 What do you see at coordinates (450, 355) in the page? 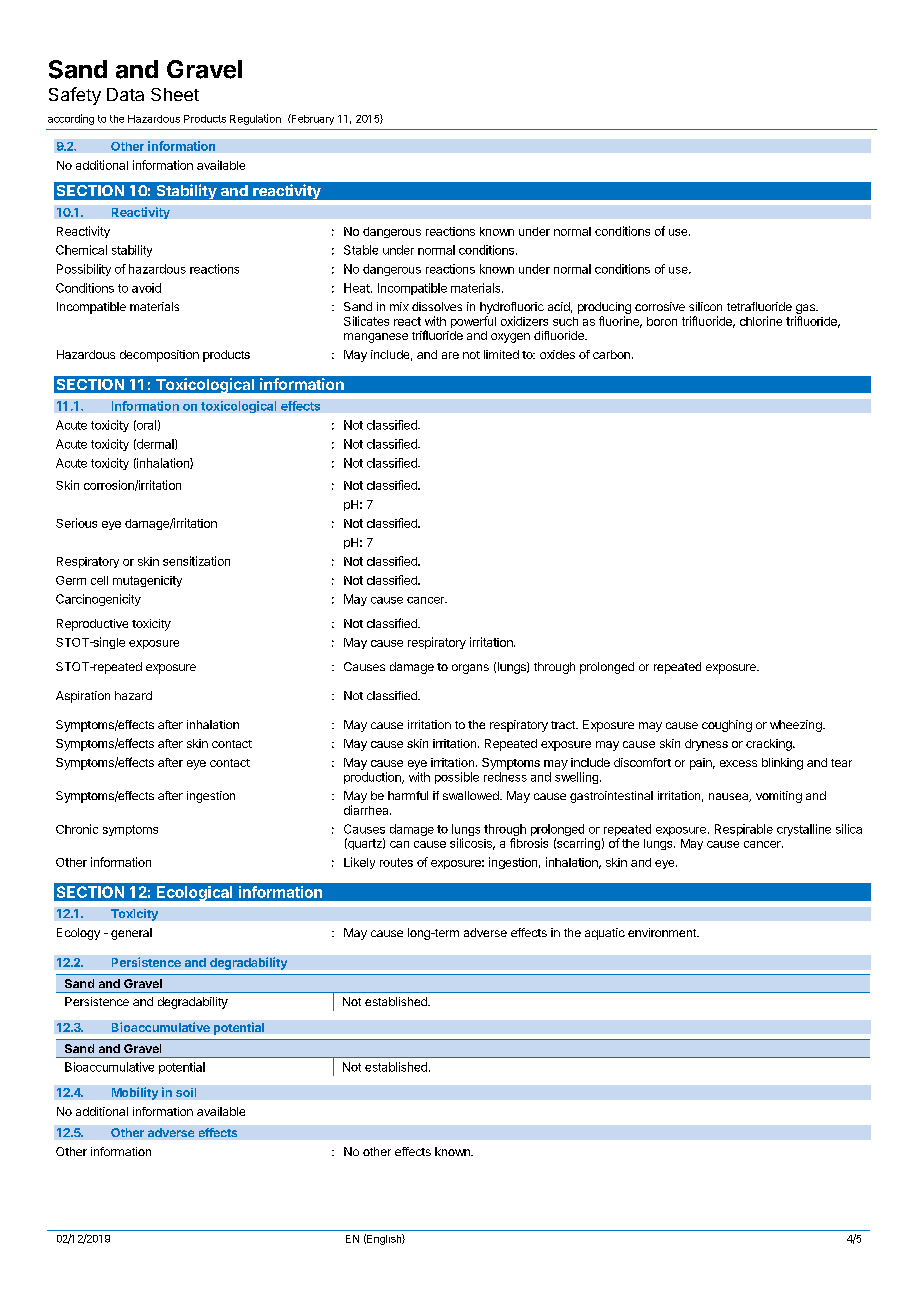
I see `are` at bounding box center [450, 355].
